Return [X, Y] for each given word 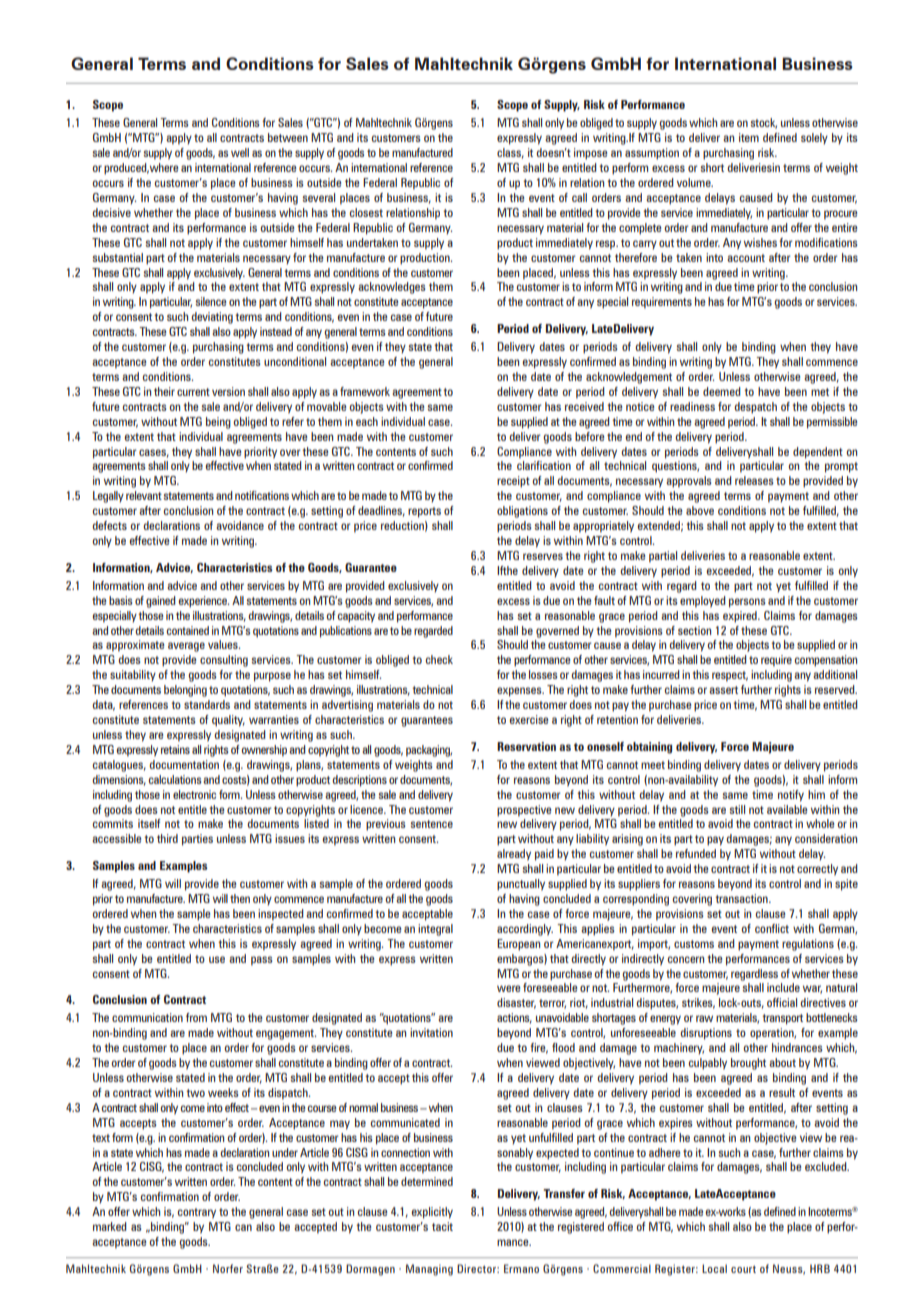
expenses [520, 692]
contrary [197, 1213]
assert [723, 690]
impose [590, 154]
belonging [185, 691]
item [749, 137]
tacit [442, 1226]
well [240, 152]
